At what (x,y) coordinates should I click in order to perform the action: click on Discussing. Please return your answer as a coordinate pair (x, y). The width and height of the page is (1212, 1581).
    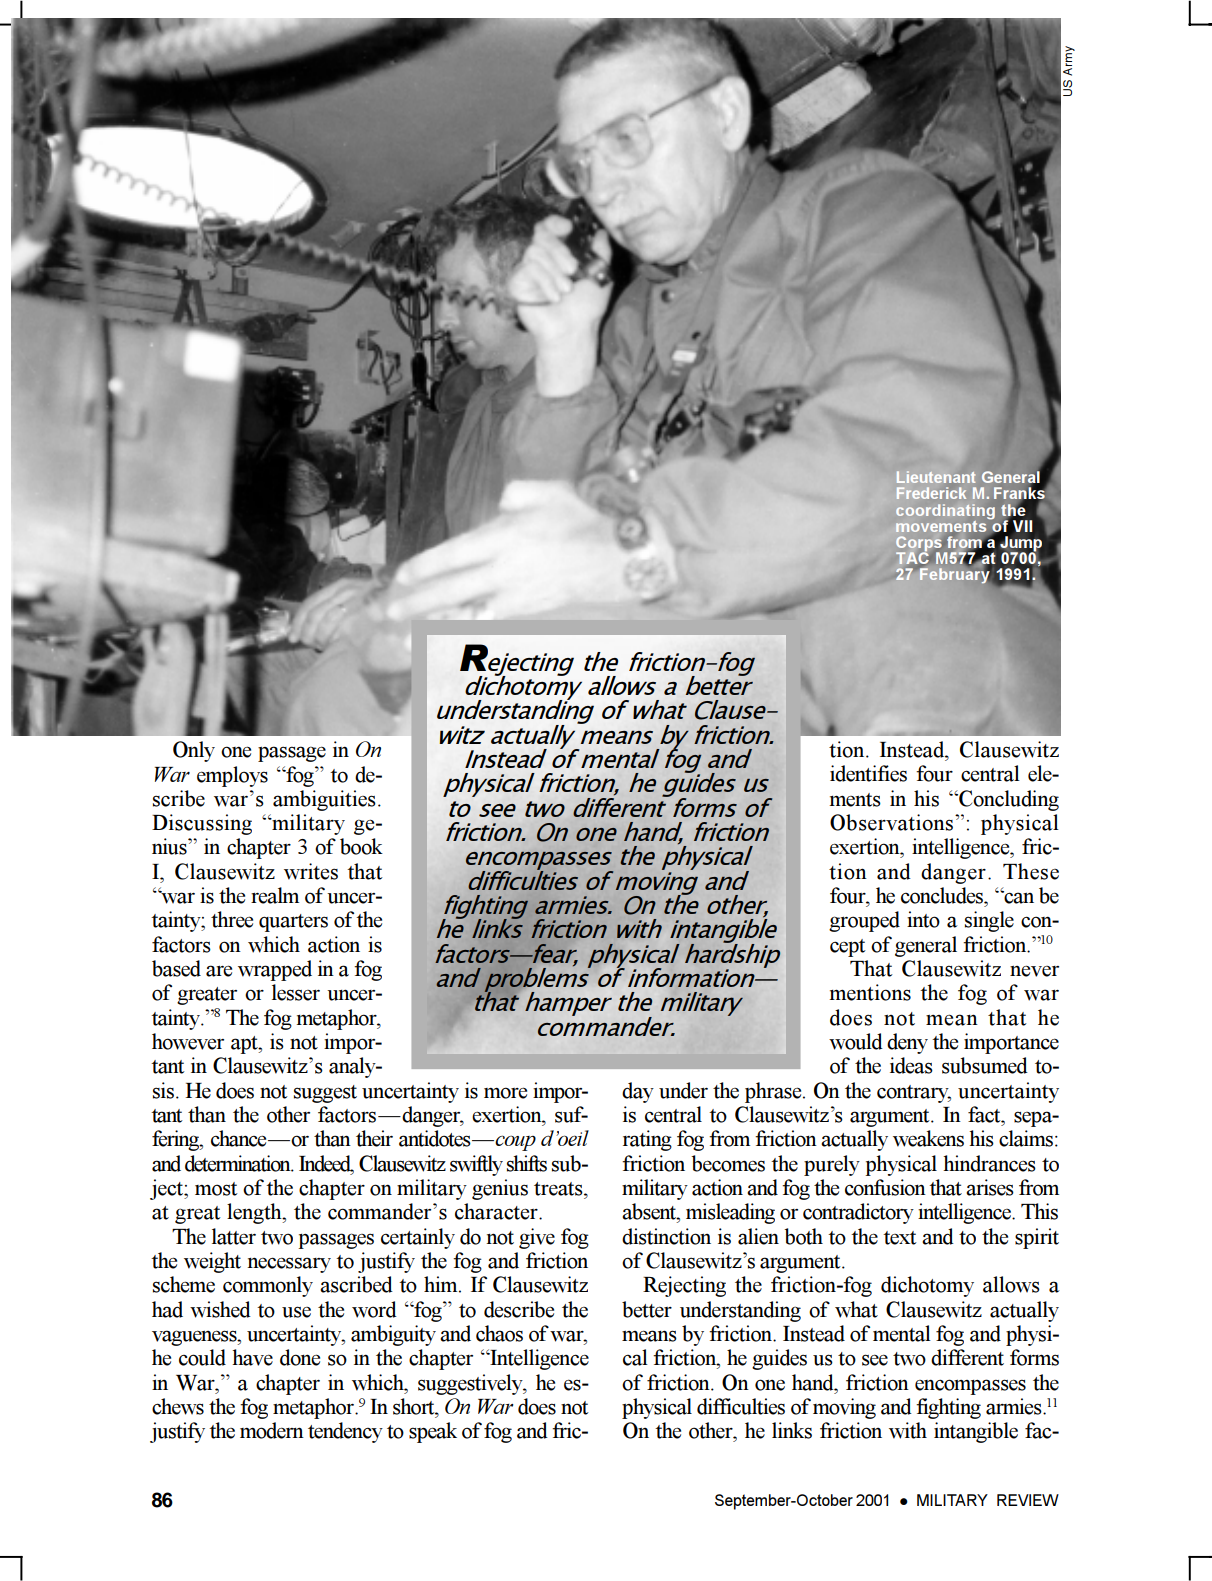
    Looking at the image, I should click on (202, 824).
